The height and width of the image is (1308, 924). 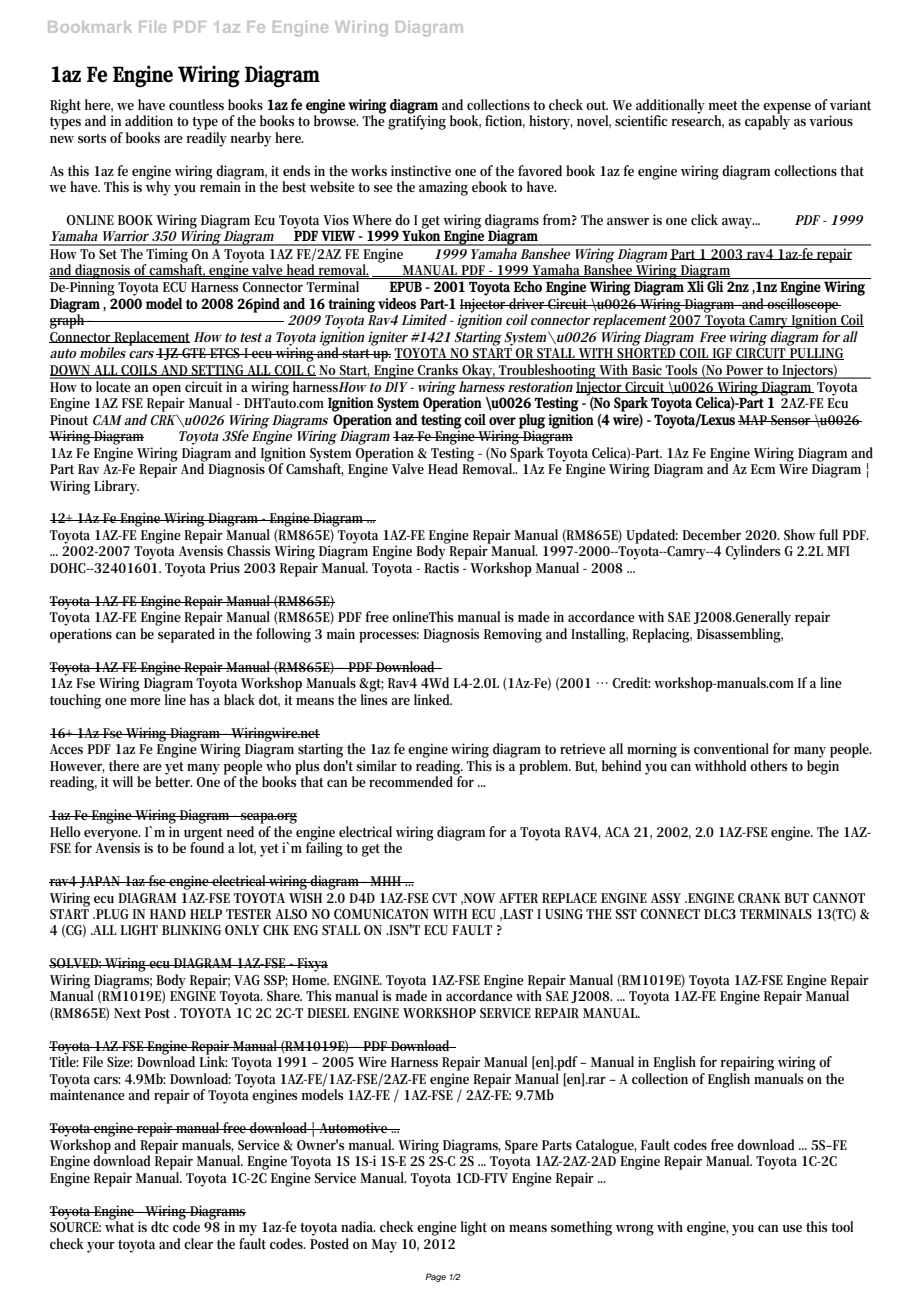 What do you see at coordinates (767, 121) in the image?
I see `capably` at bounding box center [767, 121].
